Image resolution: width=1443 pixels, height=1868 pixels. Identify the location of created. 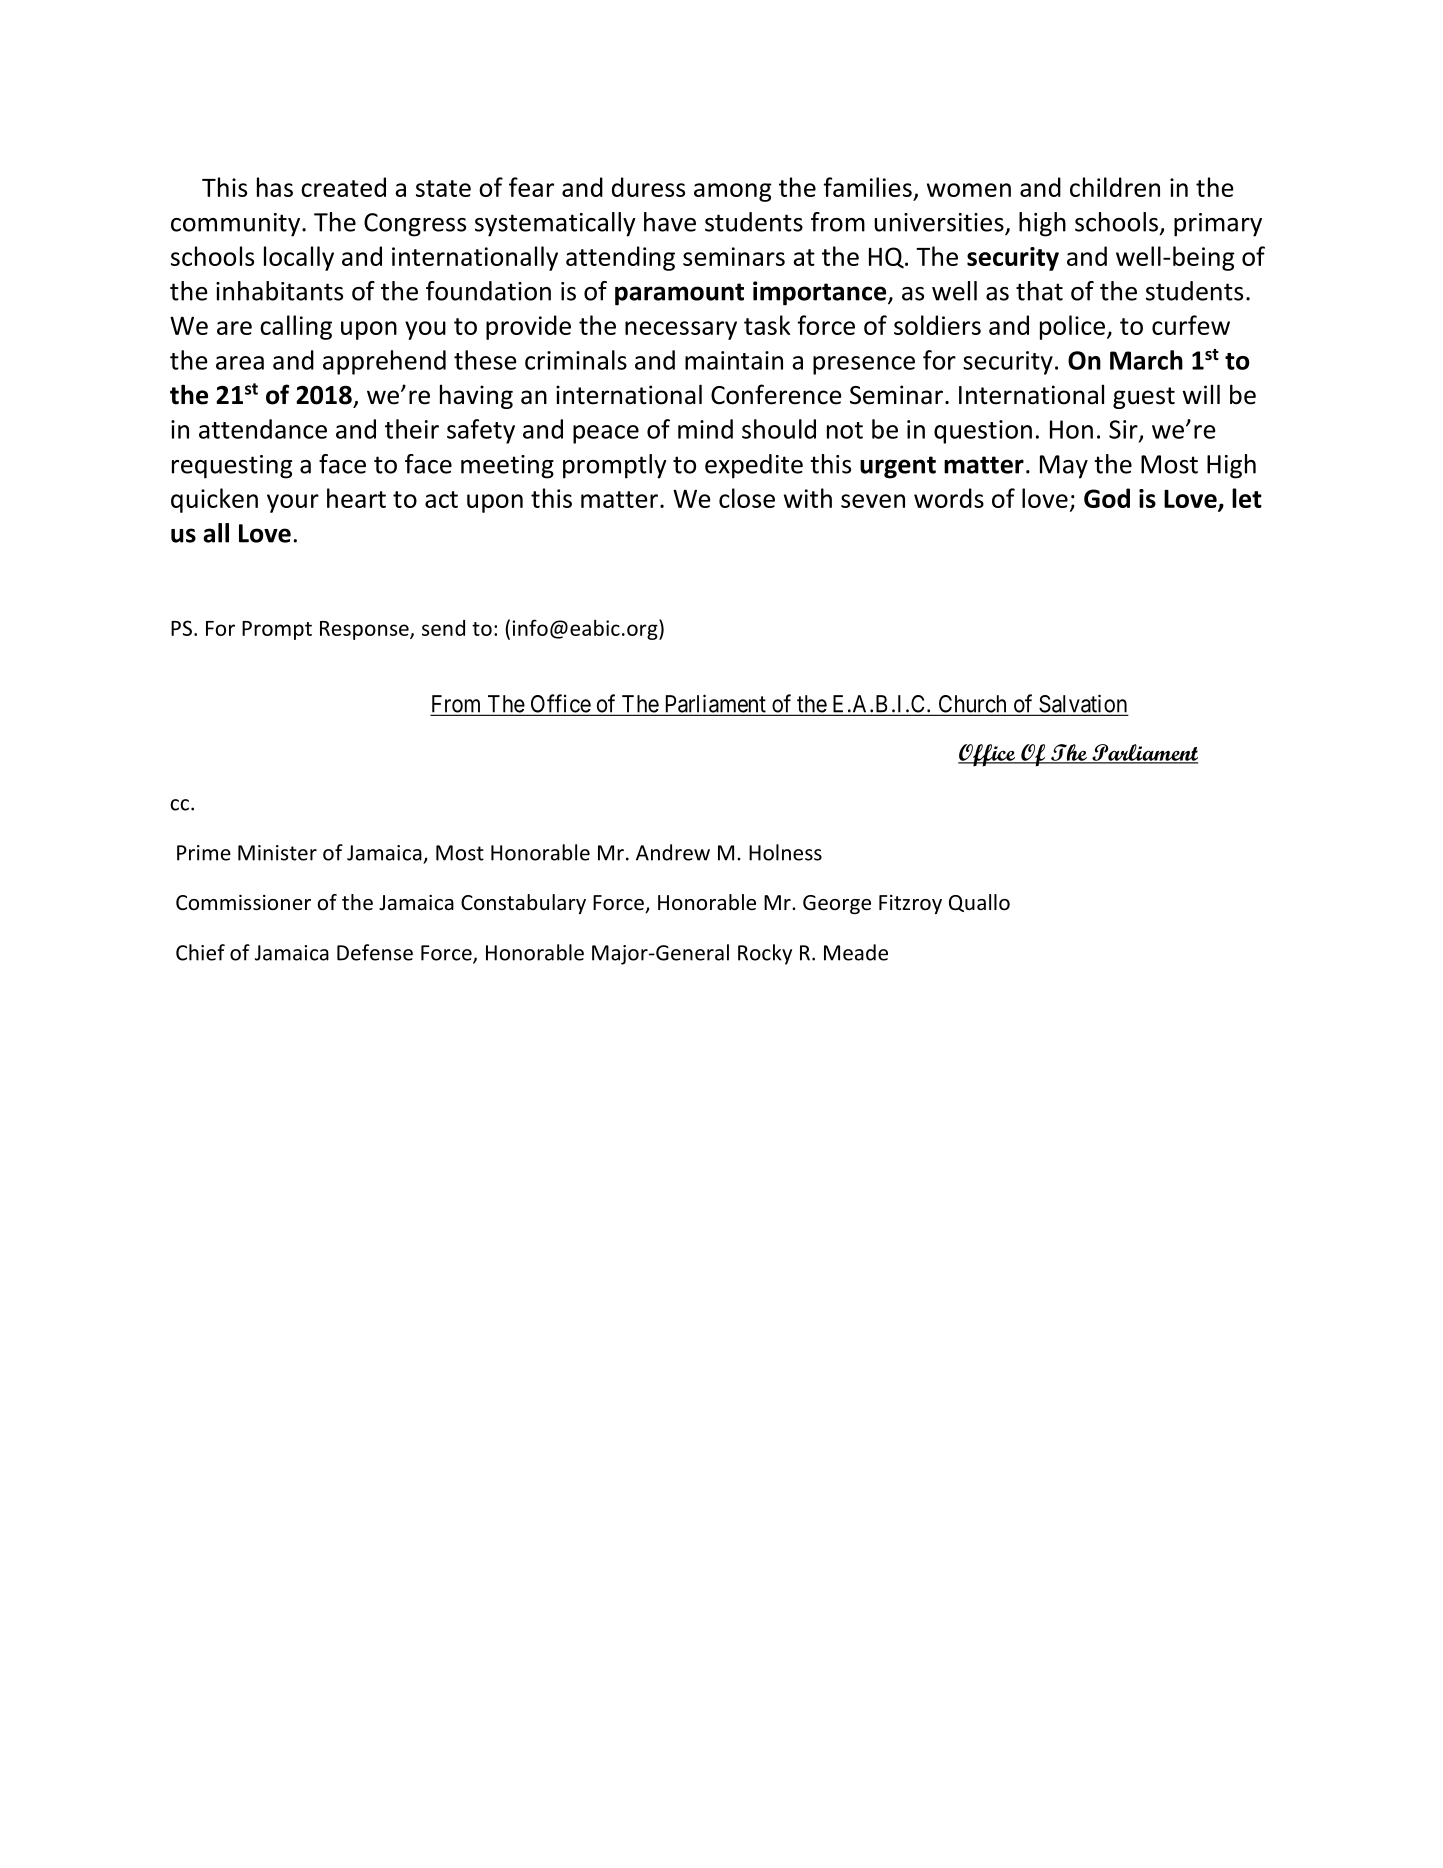
(343, 187).
